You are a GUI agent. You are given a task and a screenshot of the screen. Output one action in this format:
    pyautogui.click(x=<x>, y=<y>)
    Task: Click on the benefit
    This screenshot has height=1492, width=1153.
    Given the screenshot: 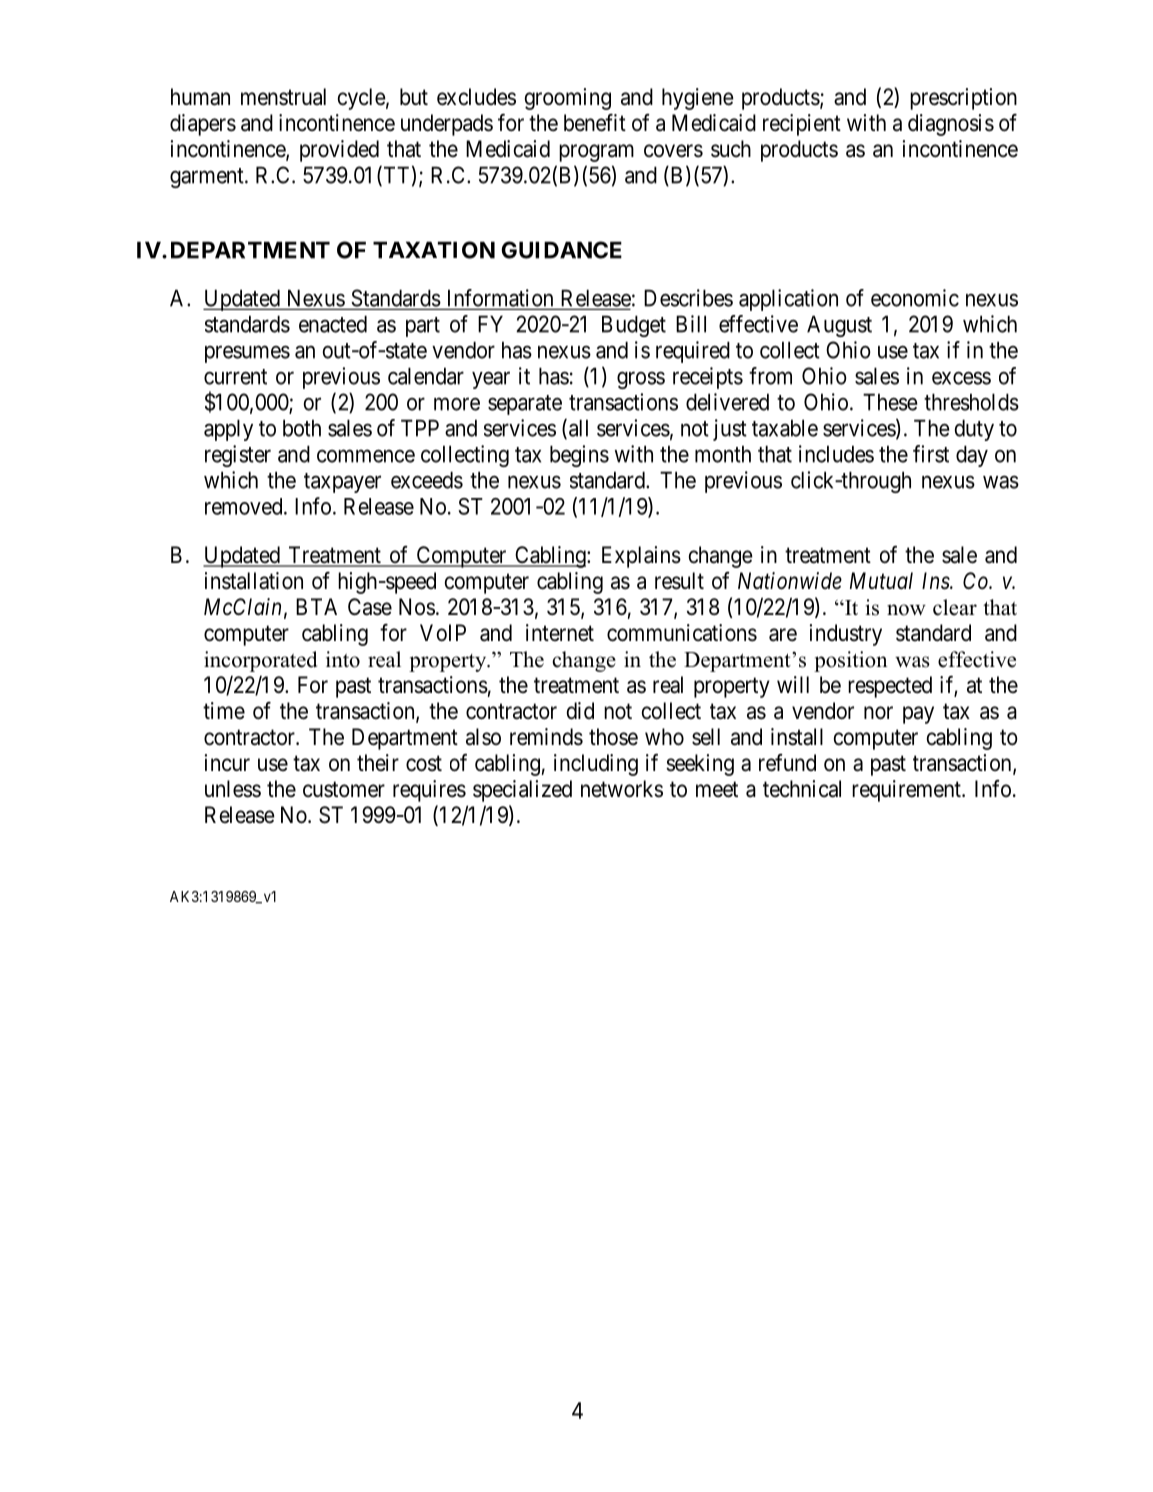 What is the action you would take?
    pyautogui.click(x=595, y=123)
